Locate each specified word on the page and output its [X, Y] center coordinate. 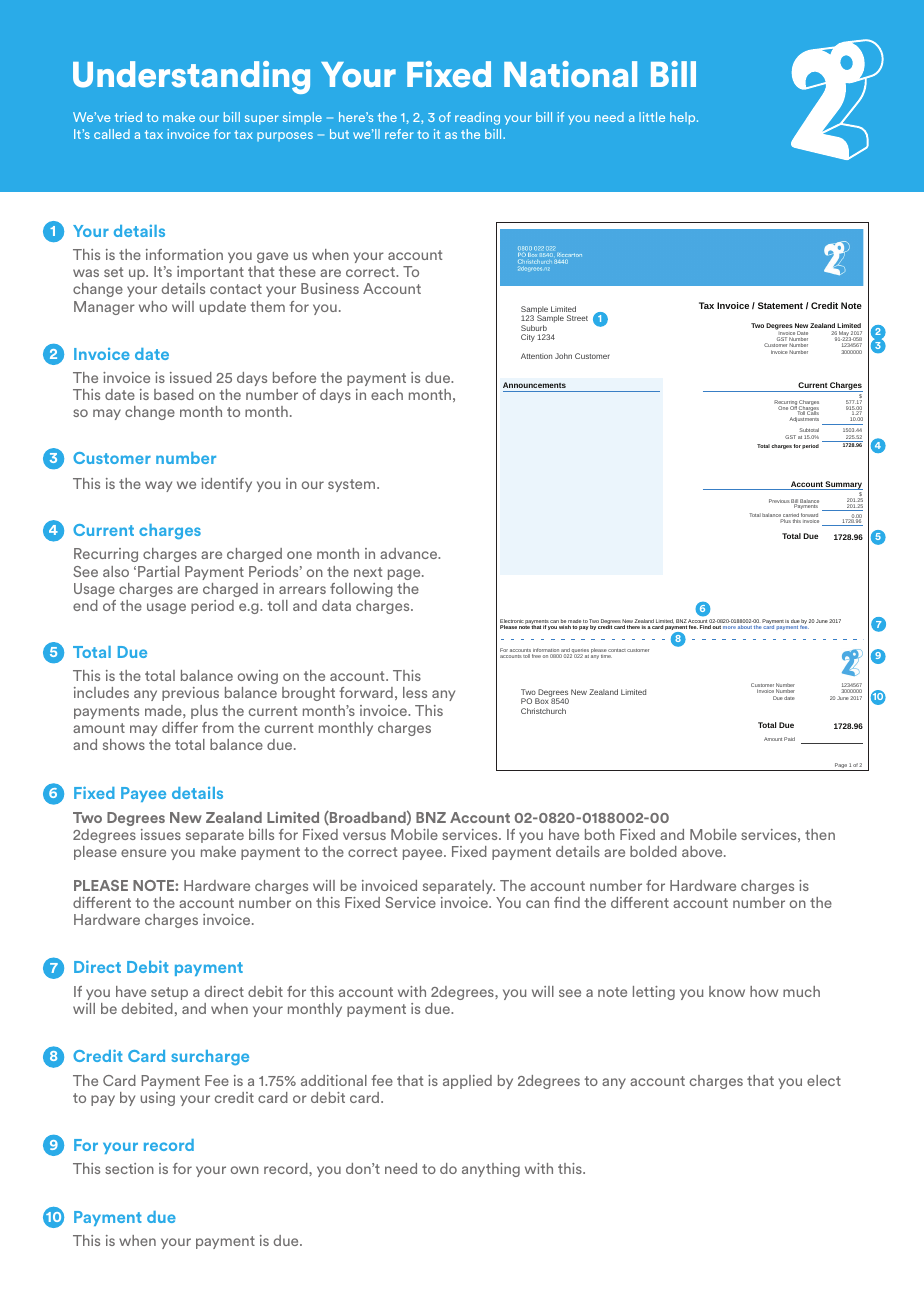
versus [364, 836]
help [684, 118]
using [158, 1099]
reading [477, 118]
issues [161, 834]
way [158, 486]
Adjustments [804, 419]
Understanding [191, 77]
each [387, 394]
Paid [789, 739]
